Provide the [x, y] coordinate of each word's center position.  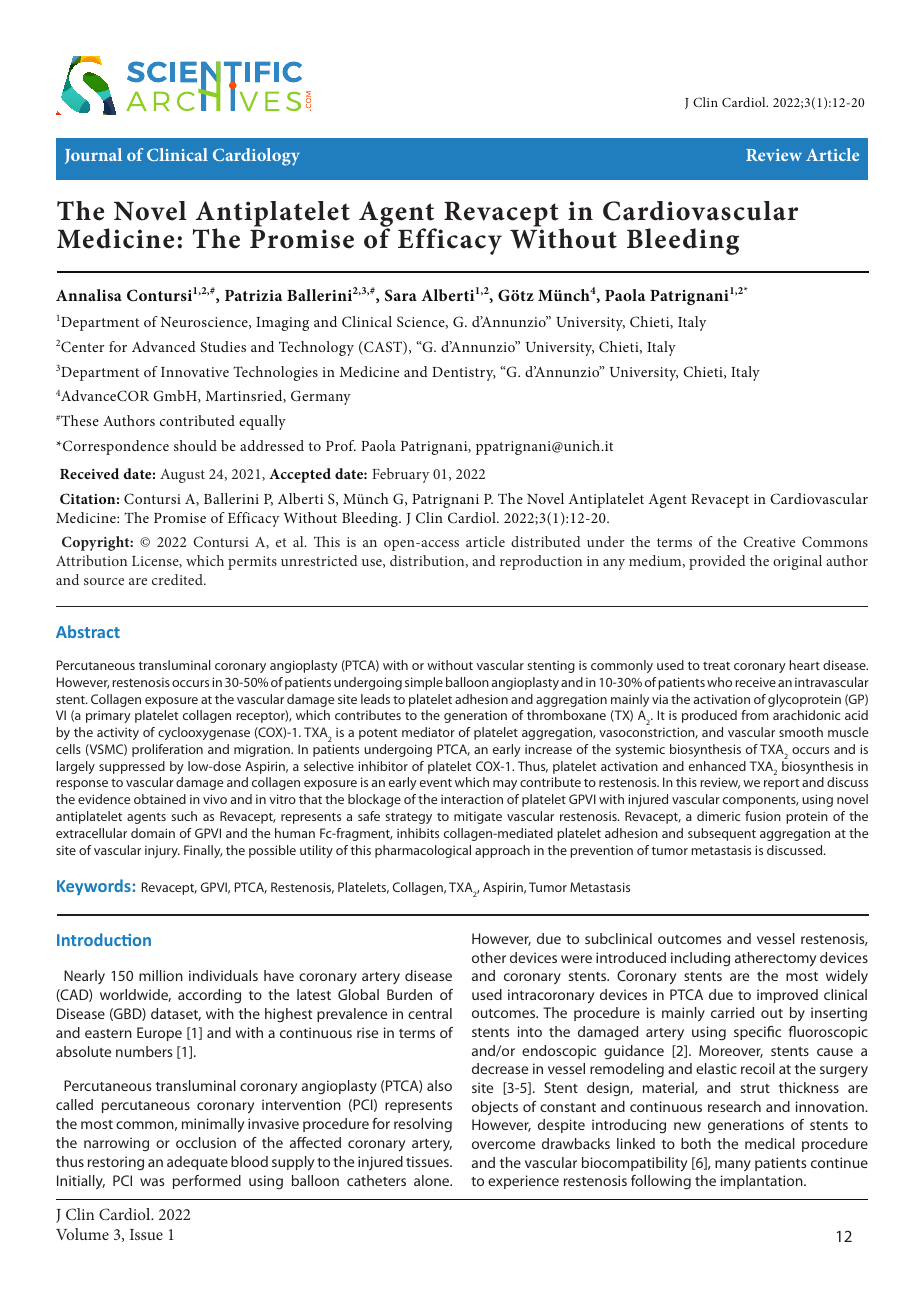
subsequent [722, 834]
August [182, 476]
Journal [93, 156]
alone [433, 1180]
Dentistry [464, 374]
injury [162, 851]
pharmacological [423, 851]
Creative [769, 541]
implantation [763, 1182]
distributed [546, 541]
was [152, 1182]
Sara [401, 295]
